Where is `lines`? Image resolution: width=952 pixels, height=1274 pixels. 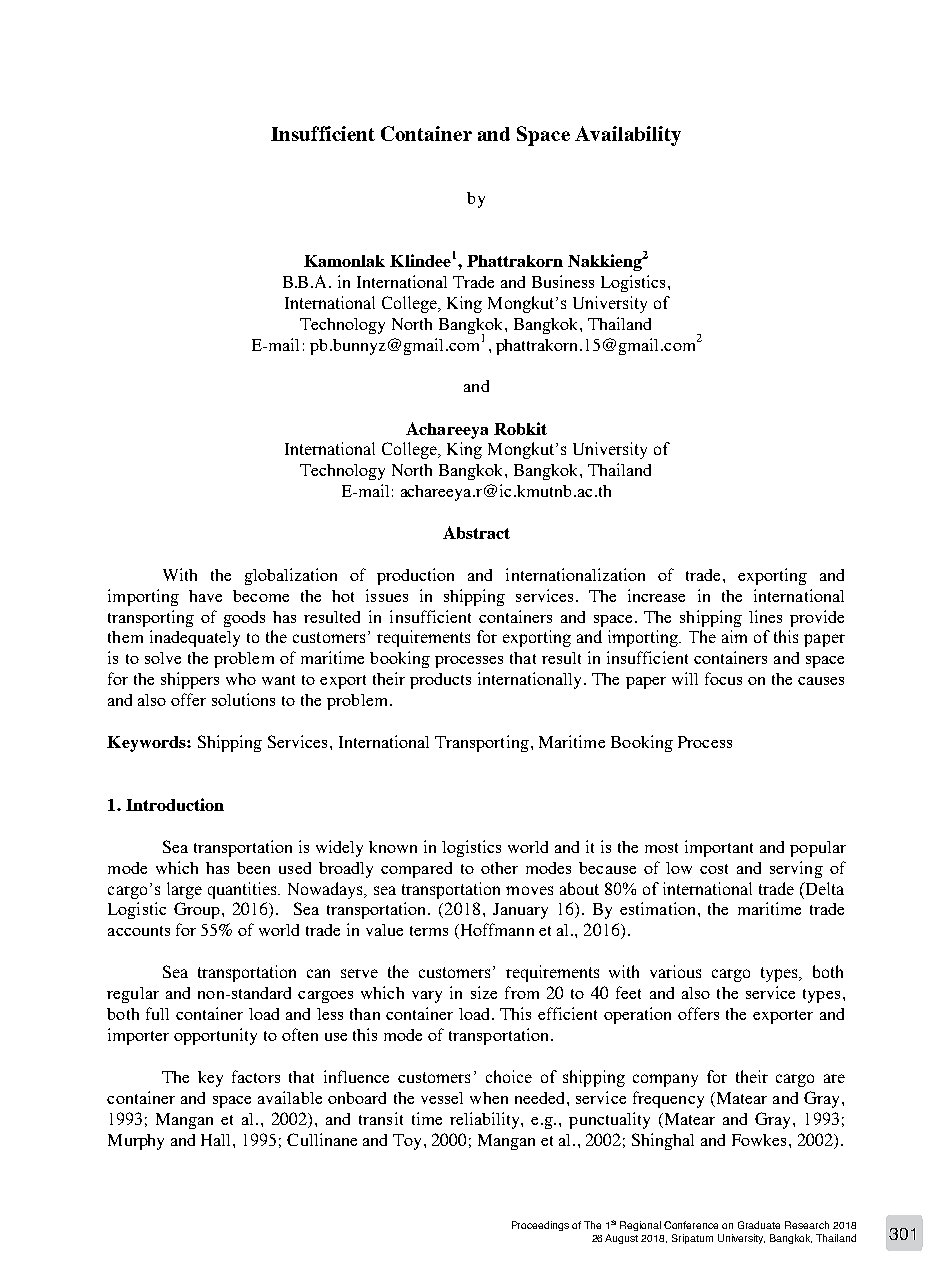
lines is located at coordinates (765, 616).
